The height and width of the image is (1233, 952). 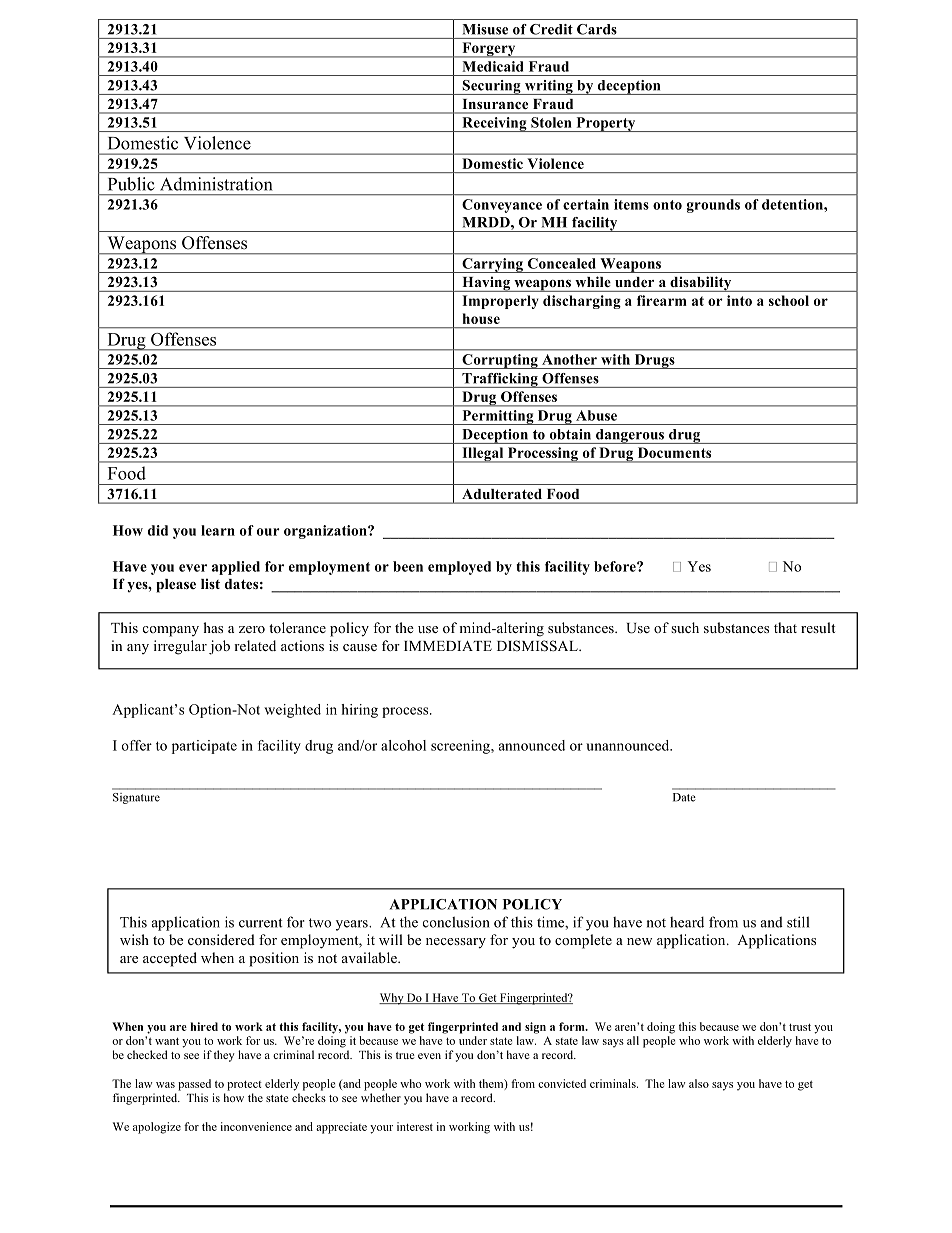 What do you see at coordinates (194, 1085) in the image?
I see `passed` at bounding box center [194, 1085].
